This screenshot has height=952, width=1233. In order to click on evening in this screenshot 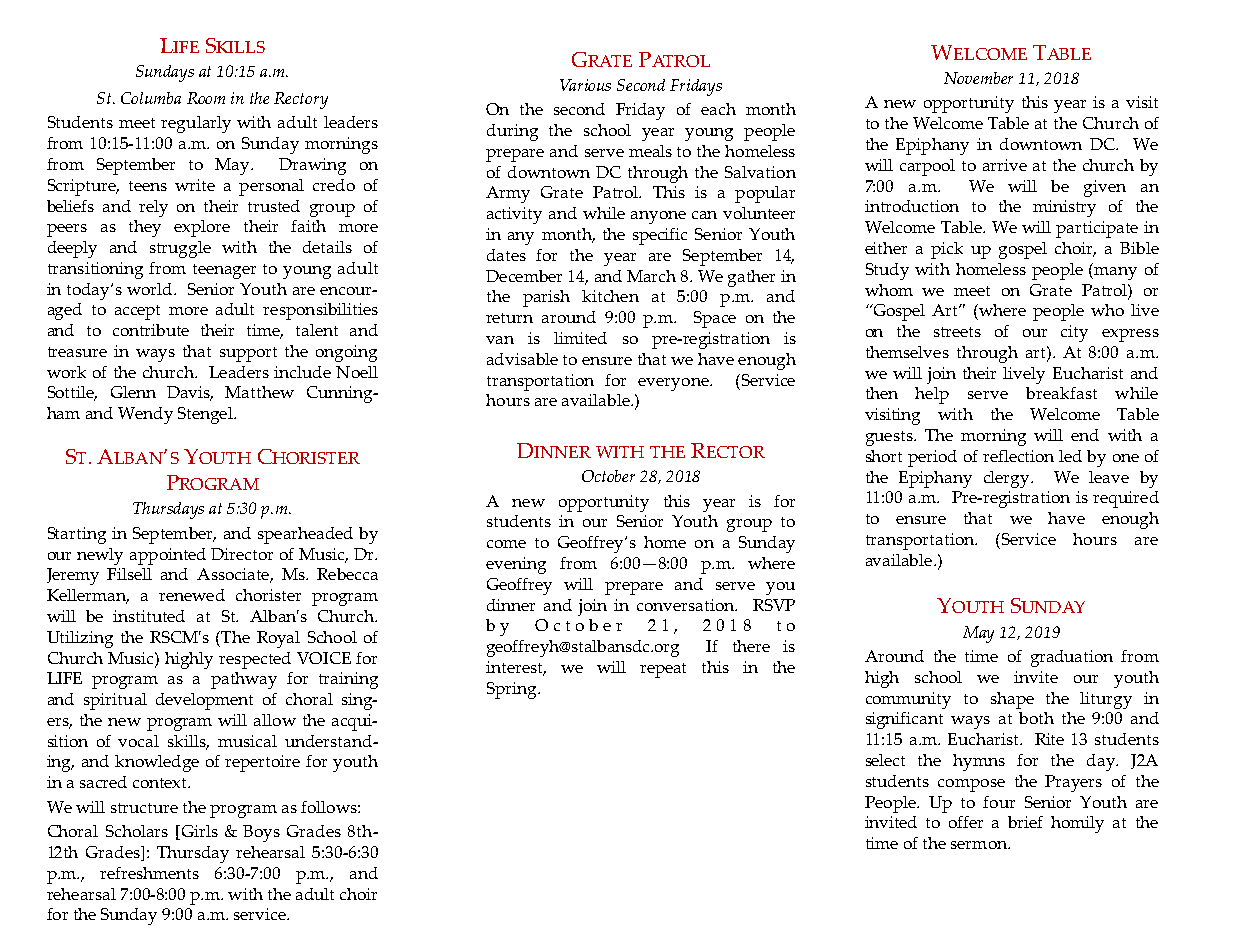, I will do `click(516, 565)`.
